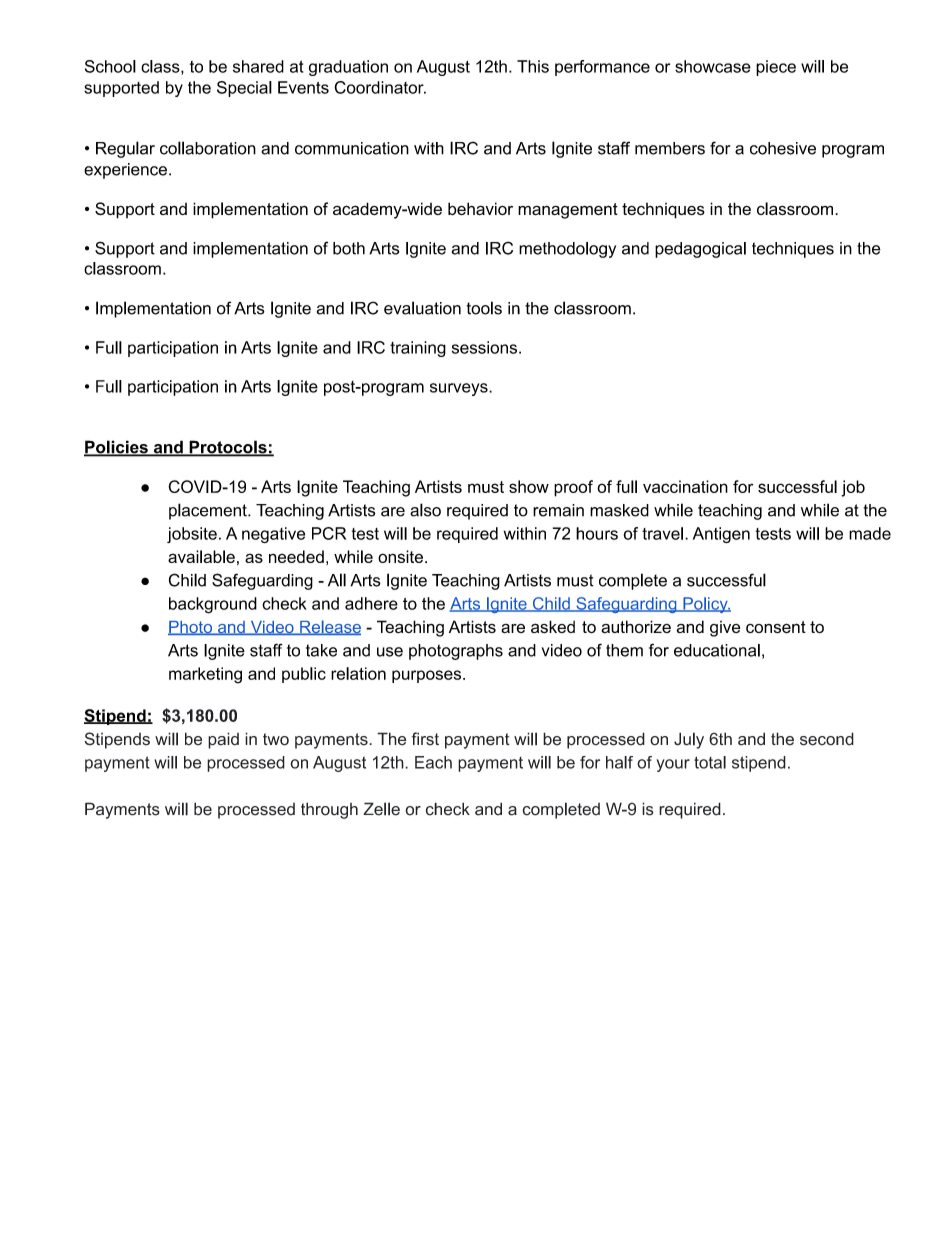 This screenshot has height=1233, width=952. I want to click on tools, so click(484, 308).
